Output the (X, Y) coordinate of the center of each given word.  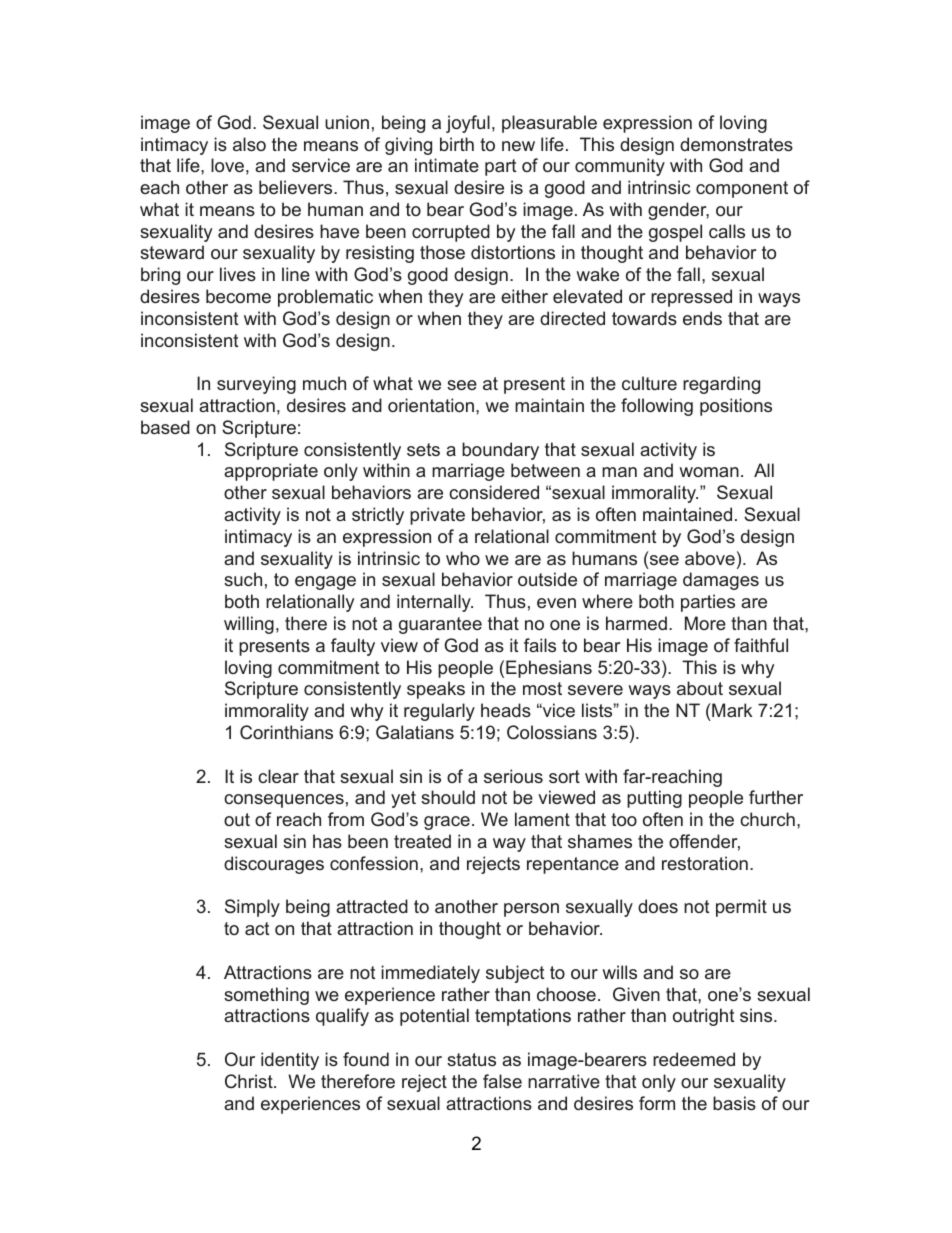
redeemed (694, 1059)
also (249, 144)
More (705, 623)
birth (457, 144)
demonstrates (736, 144)
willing (249, 625)
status (471, 1059)
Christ (250, 1081)
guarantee (440, 625)
